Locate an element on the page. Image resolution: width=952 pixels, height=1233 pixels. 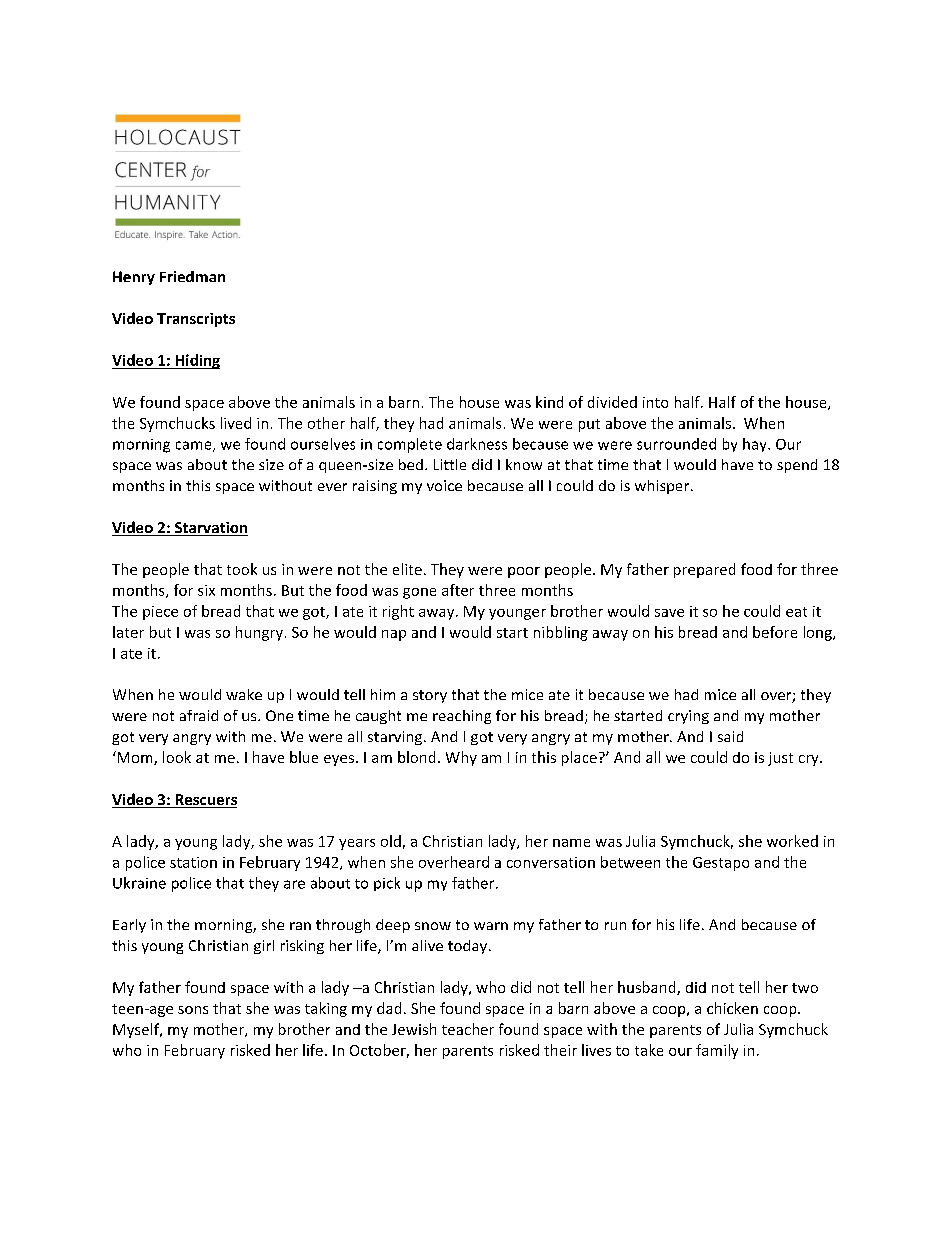
into is located at coordinates (655, 402).
